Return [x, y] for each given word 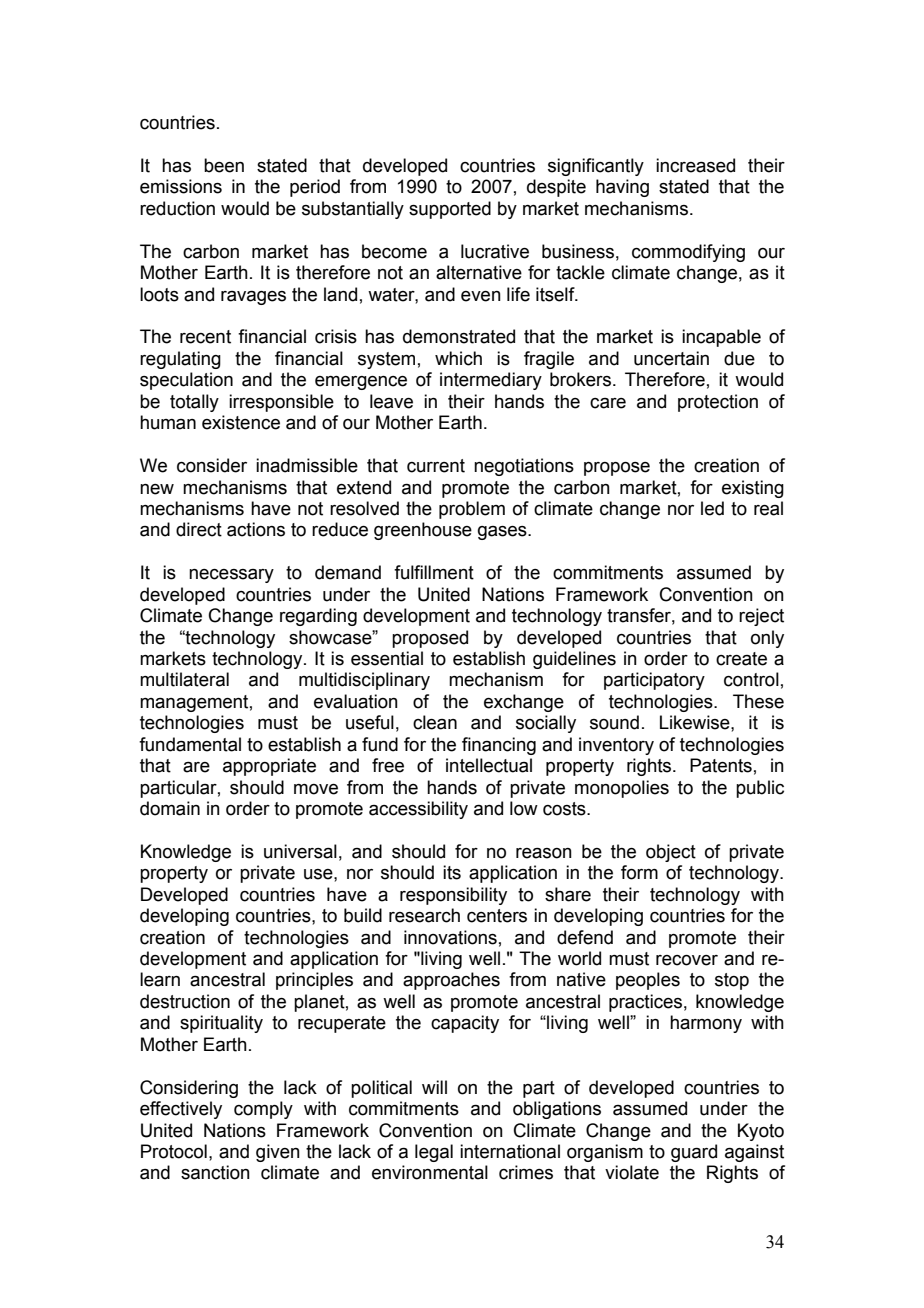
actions [256, 529]
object [671, 853]
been [224, 165]
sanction [215, 1172]
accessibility [418, 810]
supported [450, 210]
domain [170, 808]
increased [695, 165]
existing [753, 489]
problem [472, 510]
